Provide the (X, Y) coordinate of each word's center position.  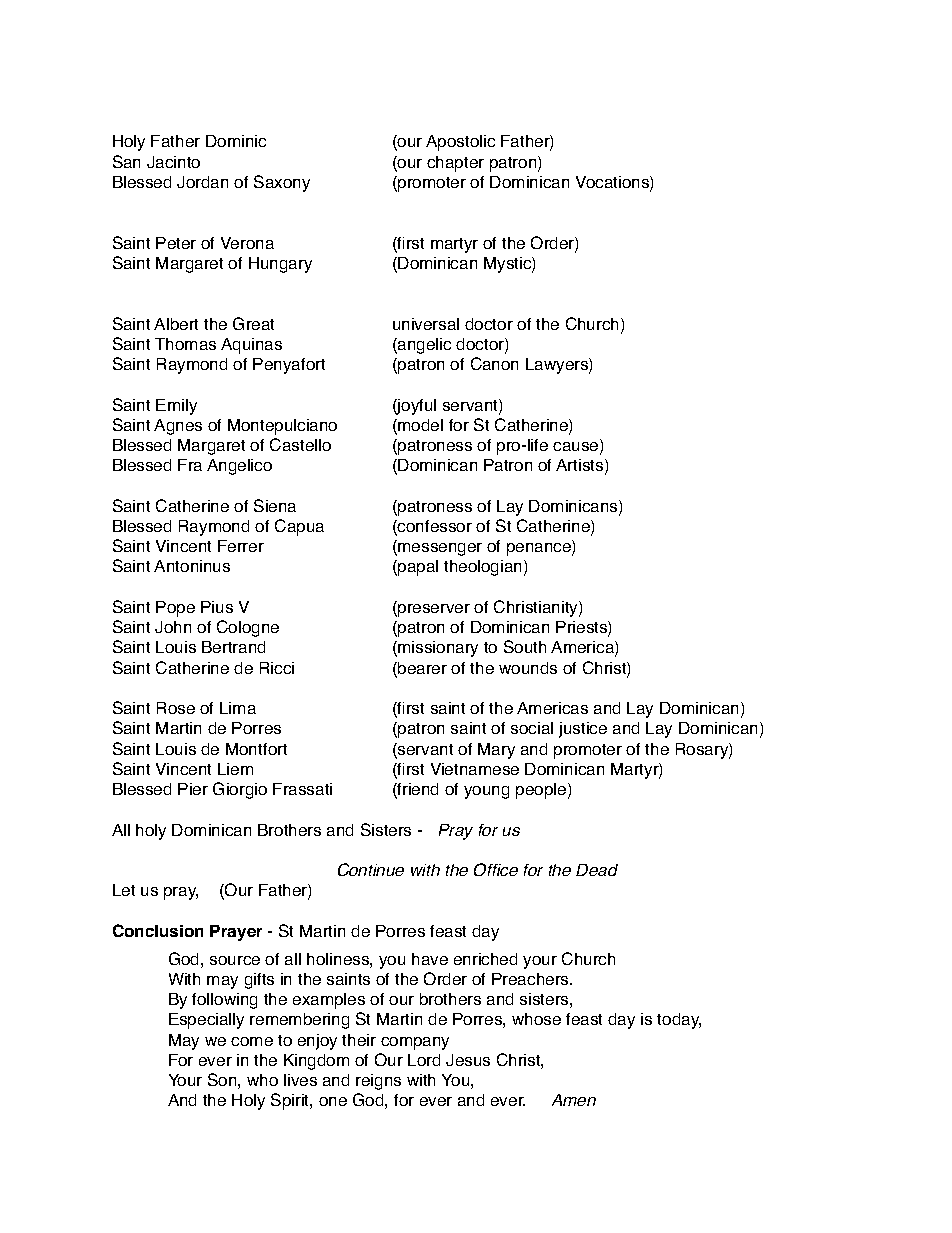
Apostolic (460, 143)
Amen (574, 1100)
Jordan (202, 182)
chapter (455, 164)
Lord (424, 1060)
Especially (206, 1021)
